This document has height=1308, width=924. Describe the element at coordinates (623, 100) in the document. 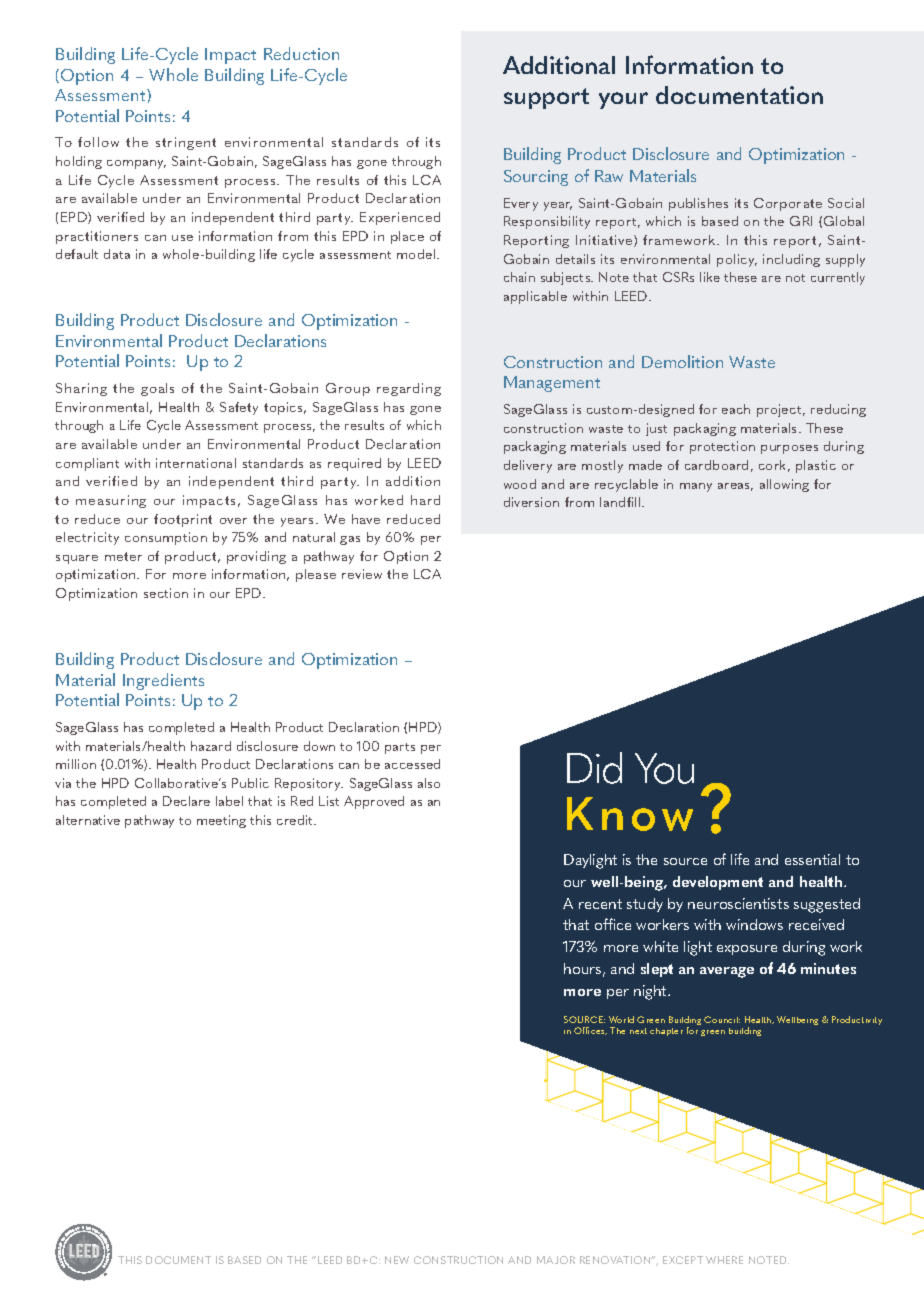

I see `your` at that location.
